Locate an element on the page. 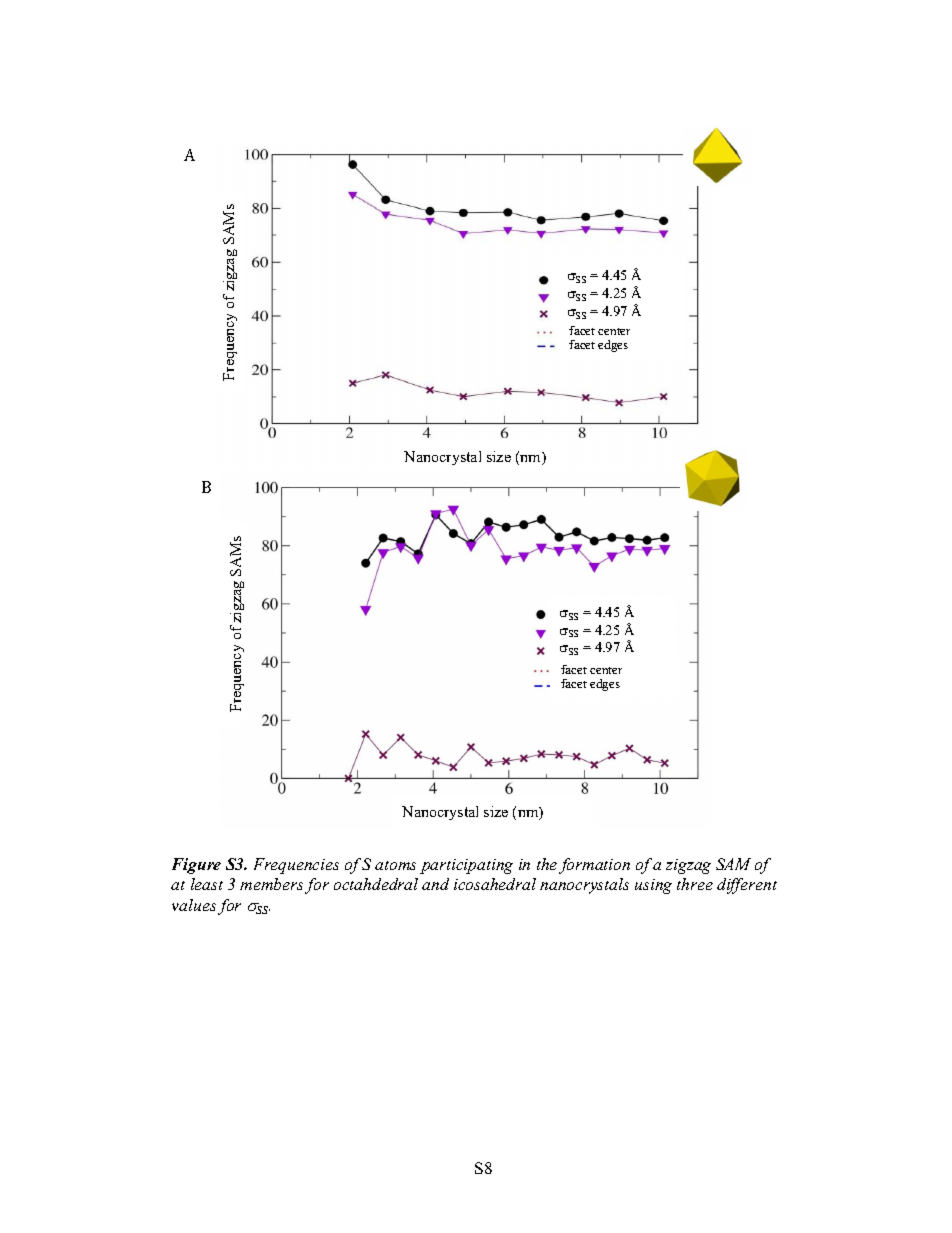  different is located at coordinates (747, 886).
